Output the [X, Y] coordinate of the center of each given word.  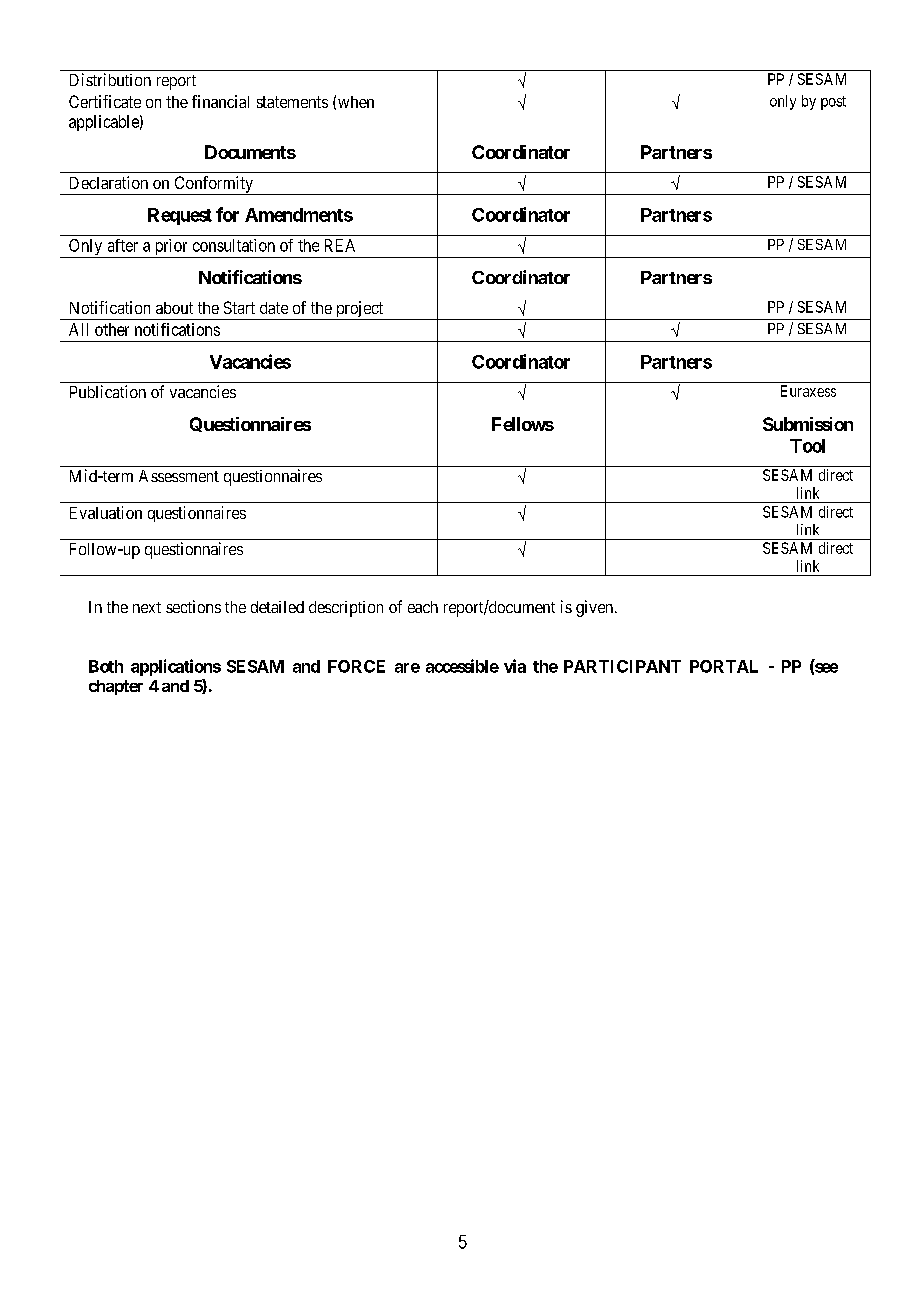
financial [220, 101]
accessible [462, 666]
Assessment [179, 476]
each [423, 607]
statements [292, 102]
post [833, 103]
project [359, 310]
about [174, 308]
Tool [807, 446]
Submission [808, 424]
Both [106, 666]
